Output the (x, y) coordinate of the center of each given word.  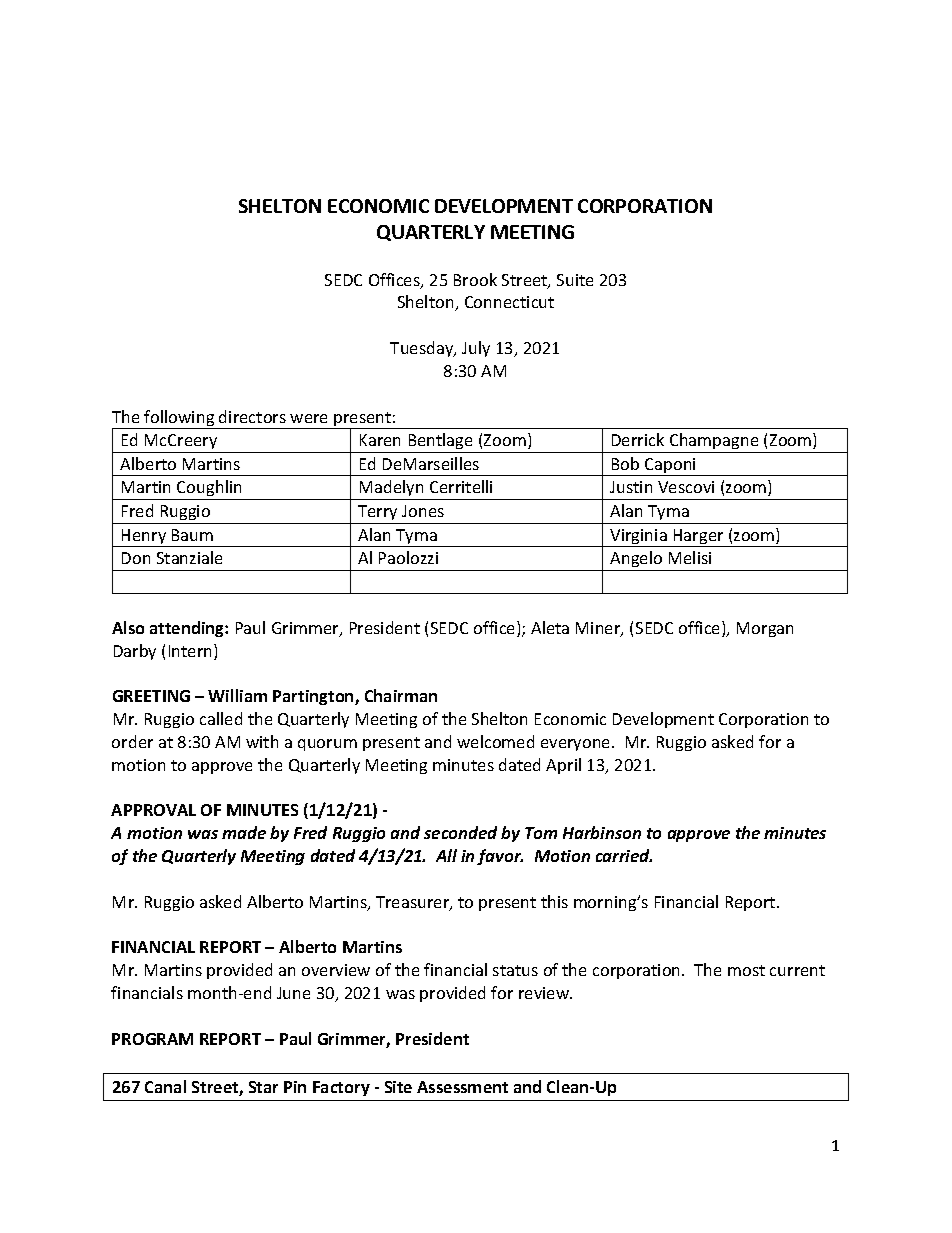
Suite (575, 280)
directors (252, 416)
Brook (475, 279)
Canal (165, 1086)
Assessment (462, 1087)
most (746, 970)
